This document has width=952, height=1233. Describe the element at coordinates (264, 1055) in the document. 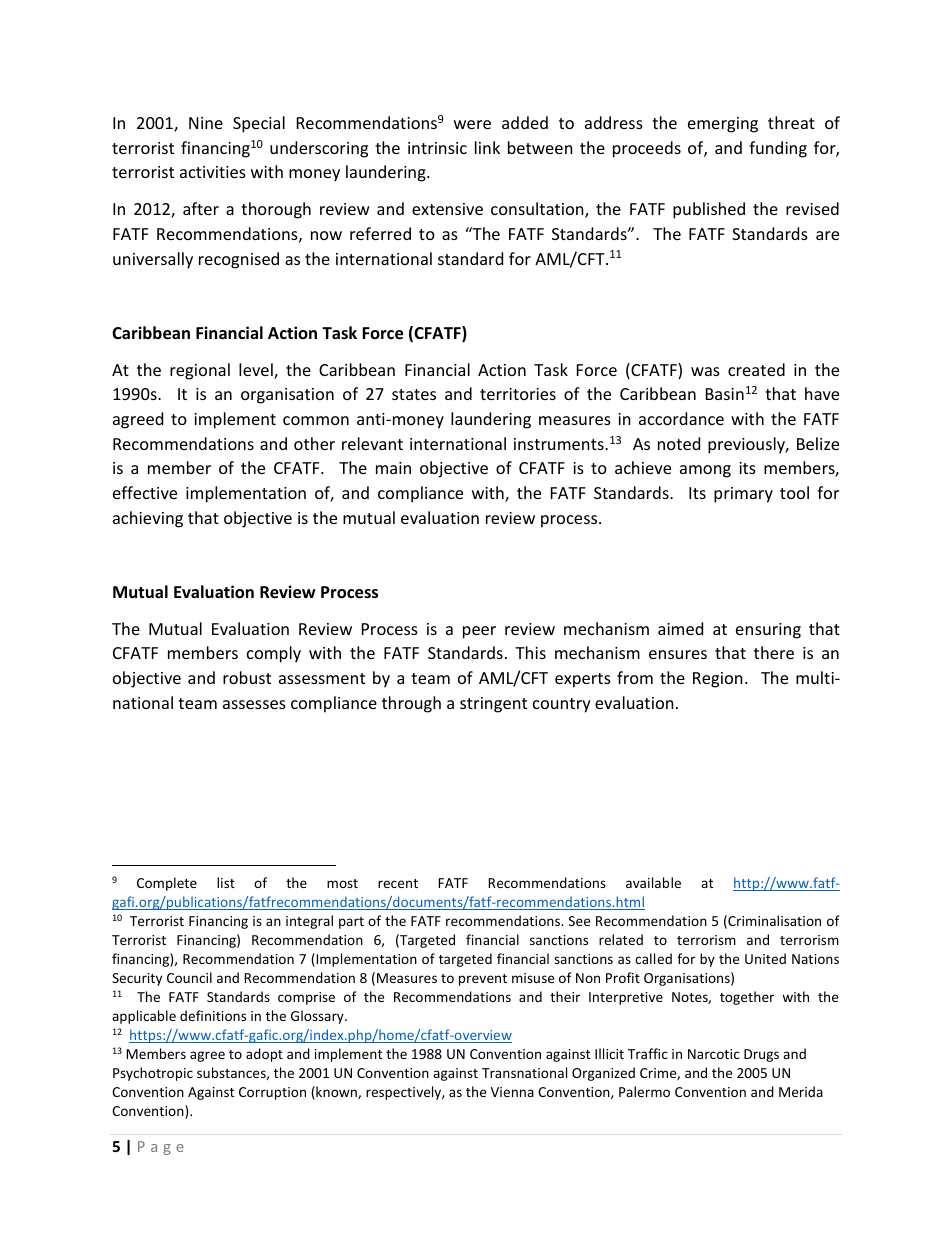

I see `adopt` at that location.
